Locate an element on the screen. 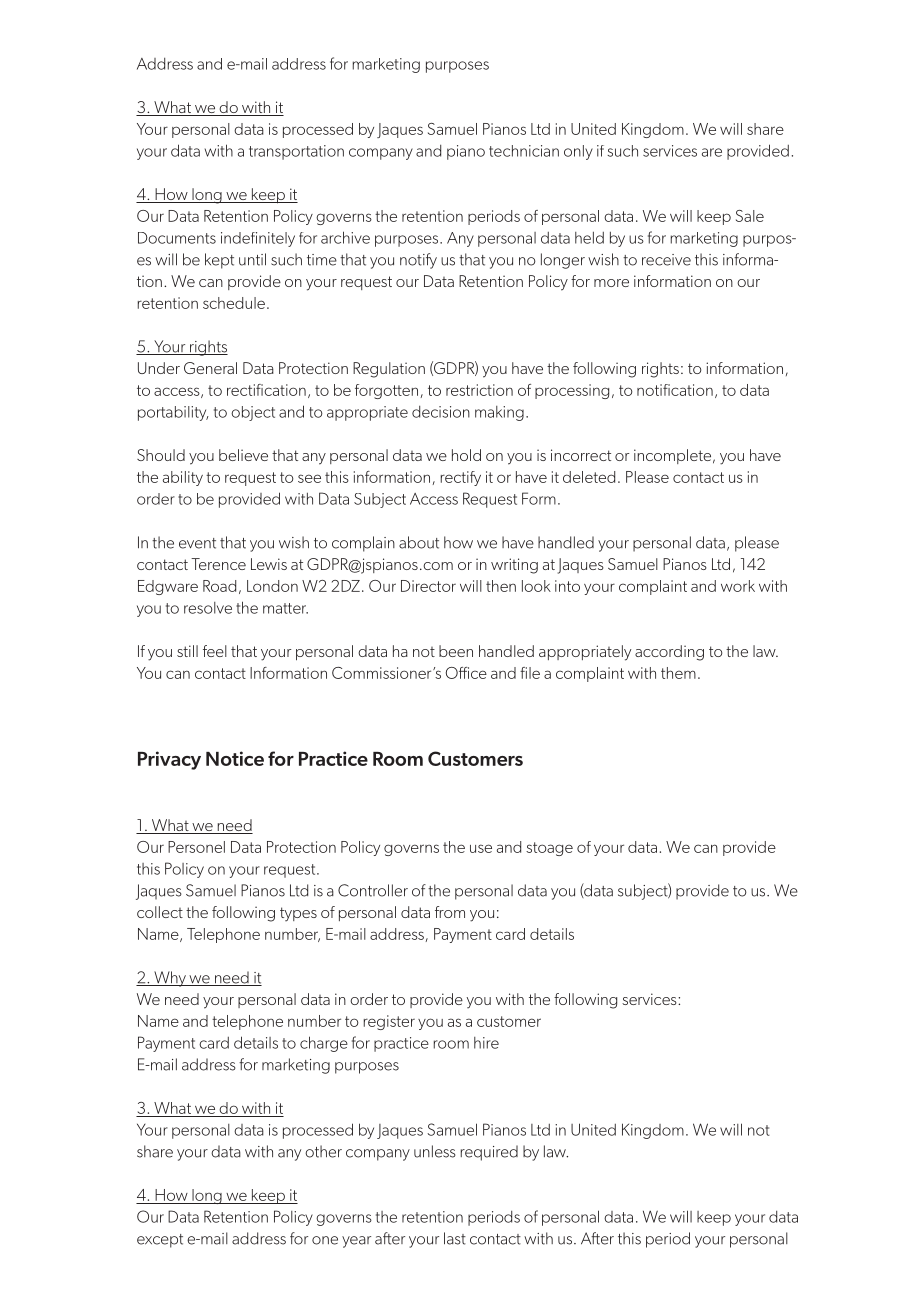 The image size is (924, 1308). event is located at coordinates (197, 543).
